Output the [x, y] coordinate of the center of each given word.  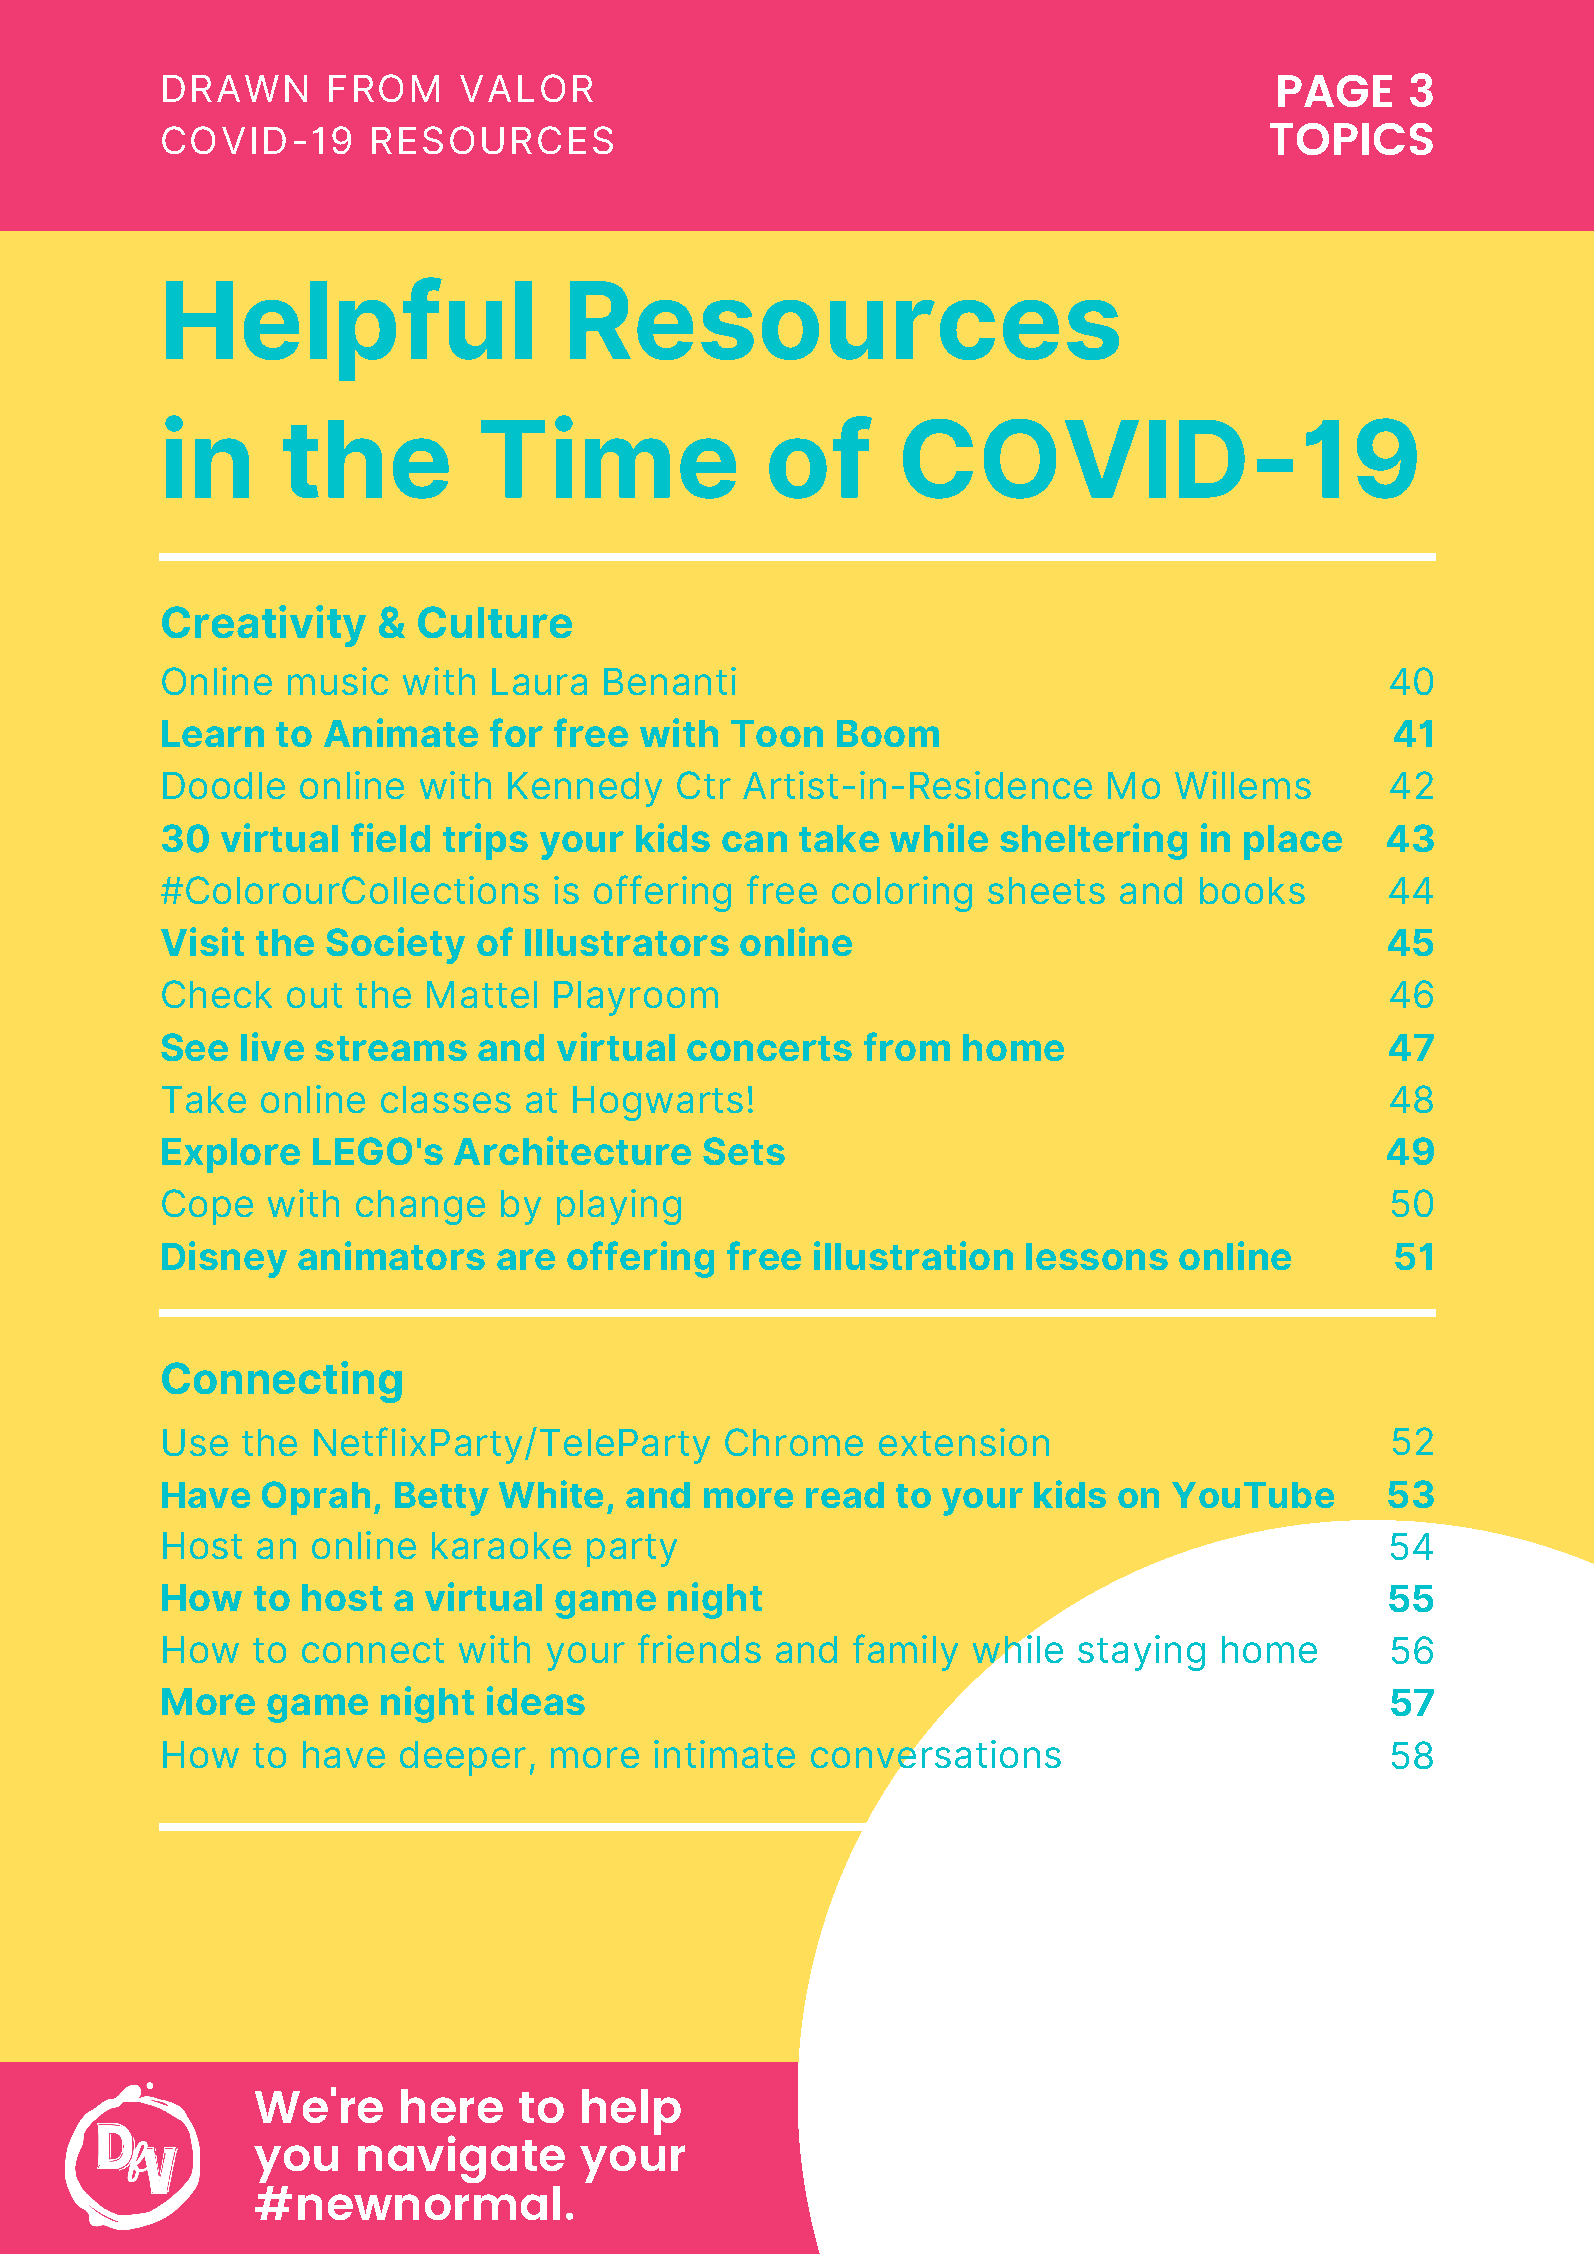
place [1293, 842]
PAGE [1335, 91]
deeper [463, 1758]
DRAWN [235, 88]
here [452, 2106]
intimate [724, 1754]
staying [1141, 1653]
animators [391, 1255]
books [1252, 890]
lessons [1097, 1256]
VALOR [526, 88]
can [754, 841]
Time [608, 457]
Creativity [264, 626]
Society [395, 945]
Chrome [794, 1442]
